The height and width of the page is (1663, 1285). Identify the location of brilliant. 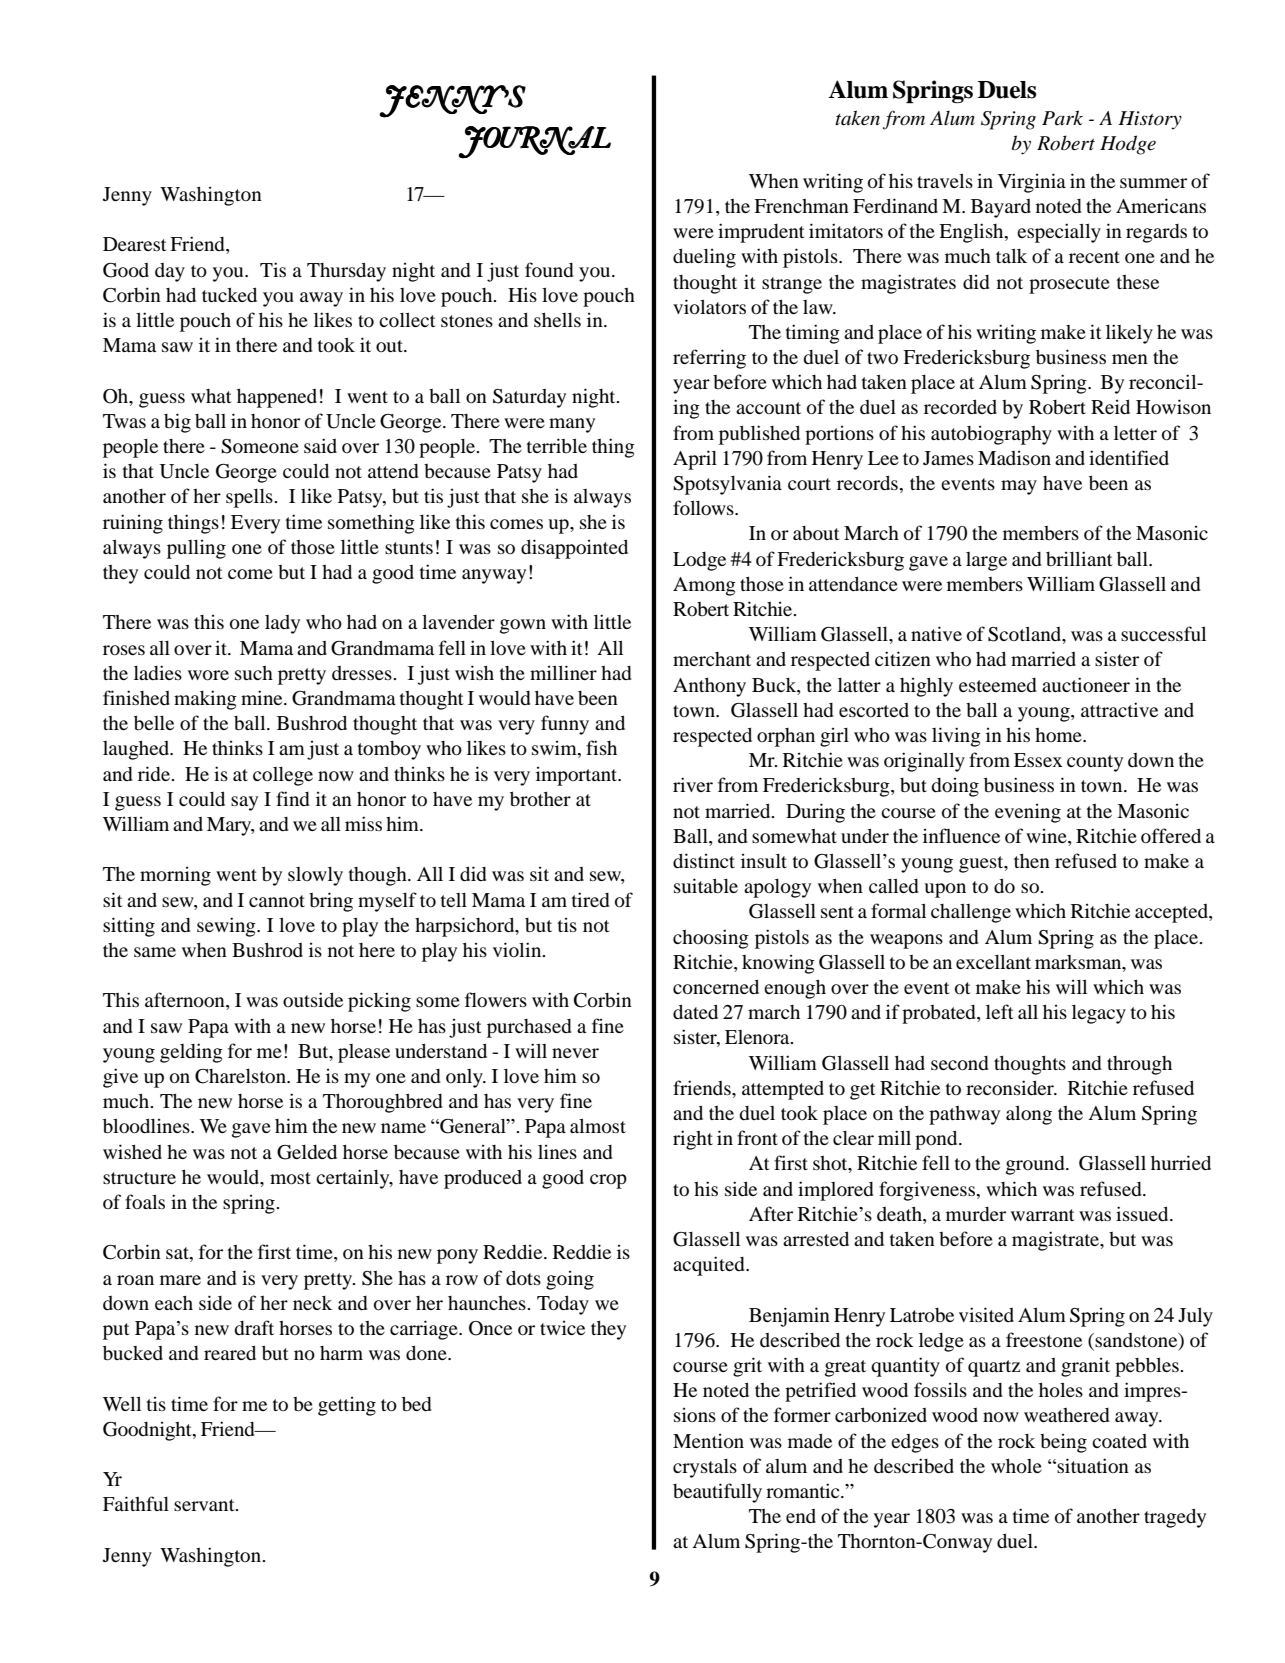
(1079, 558).
